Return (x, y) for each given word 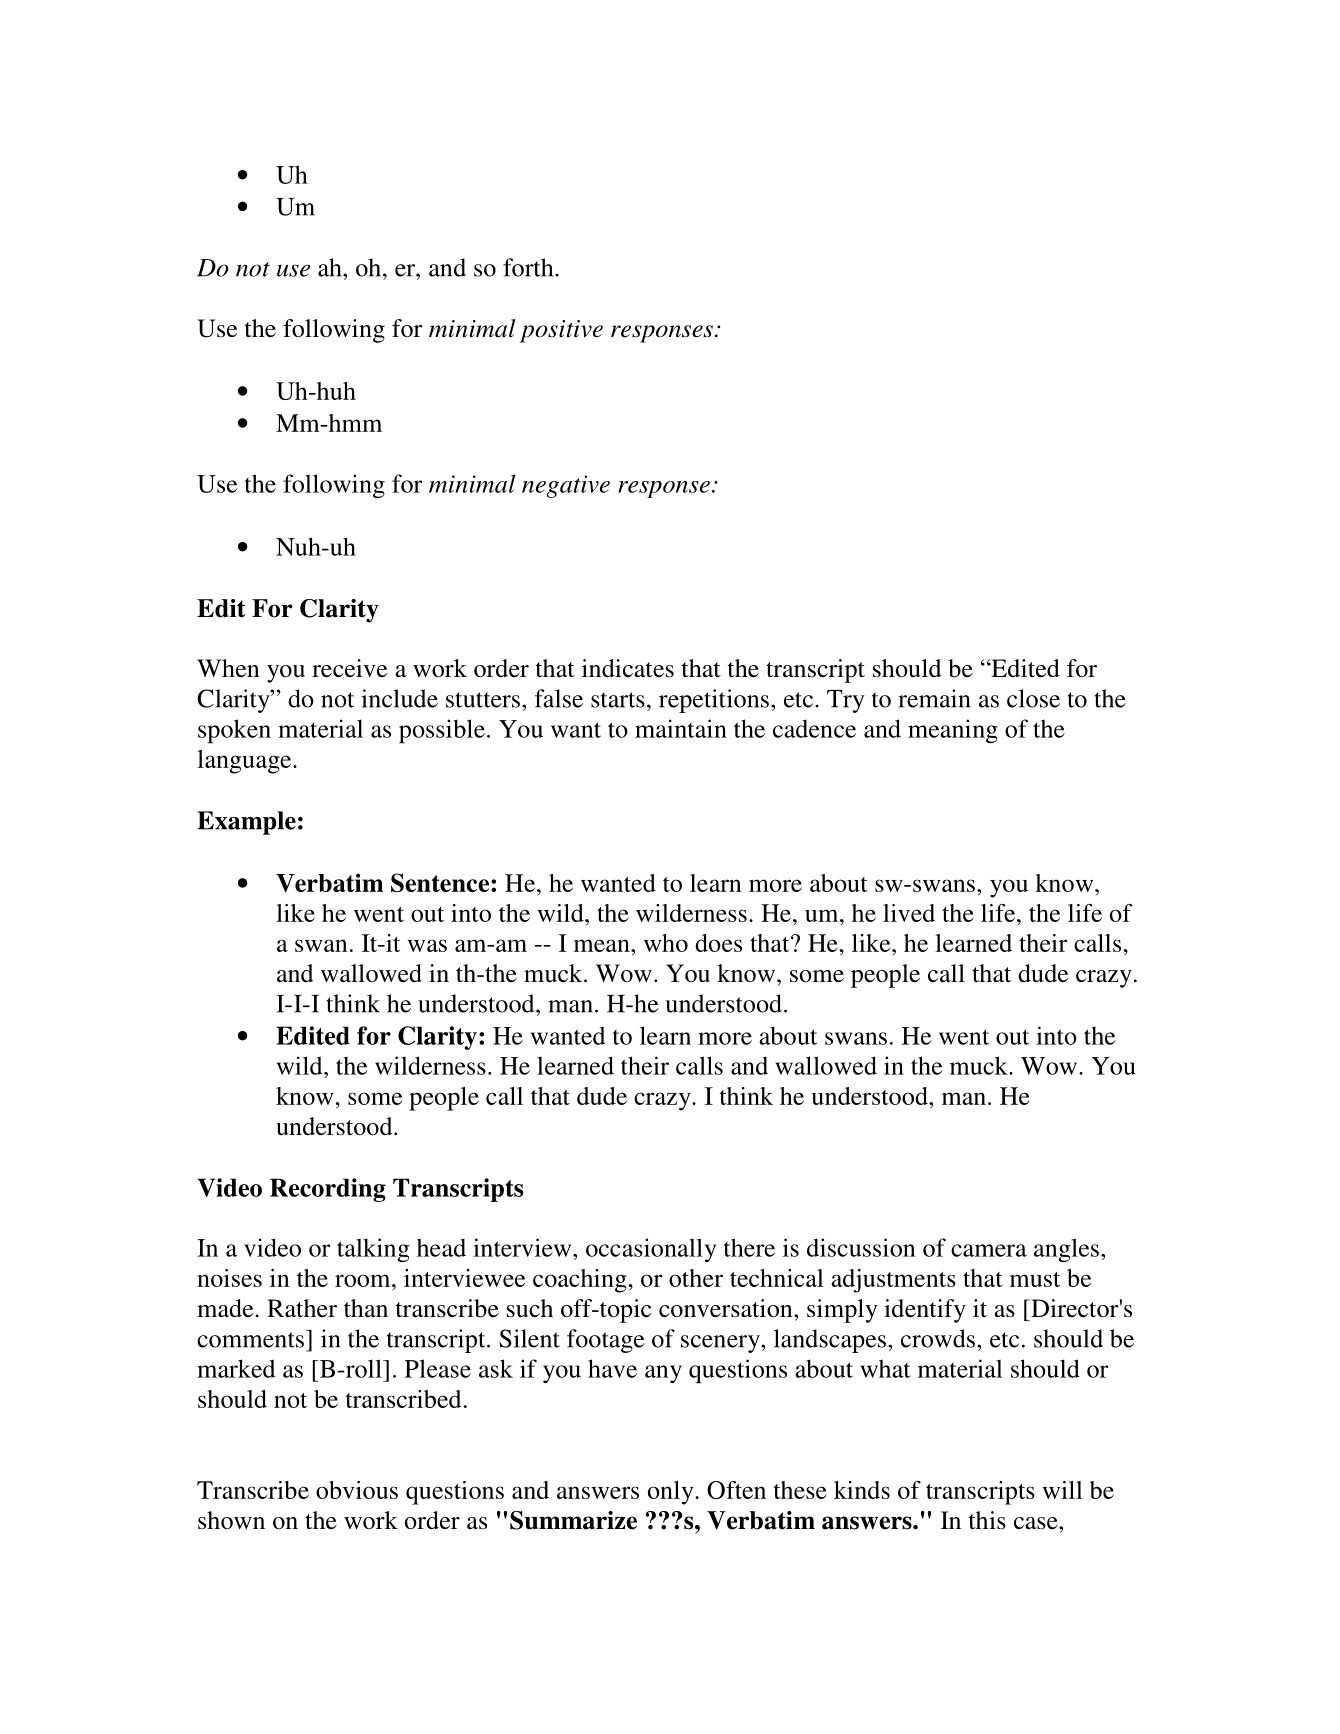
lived (909, 913)
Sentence (441, 883)
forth (529, 267)
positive (561, 331)
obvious (357, 1490)
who (666, 943)
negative (566, 486)
